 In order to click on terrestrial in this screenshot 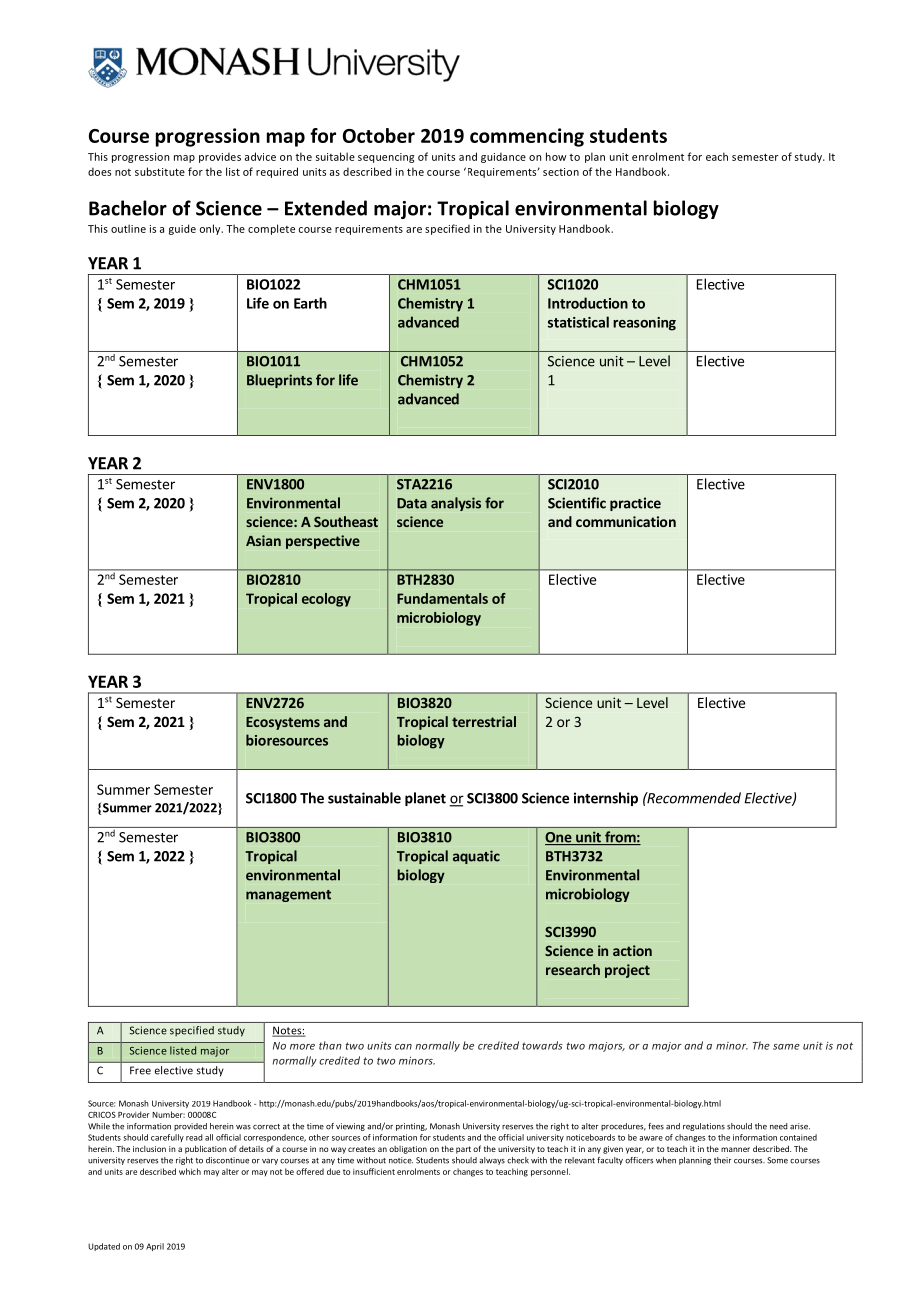, I will do `click(484, 721)`.
